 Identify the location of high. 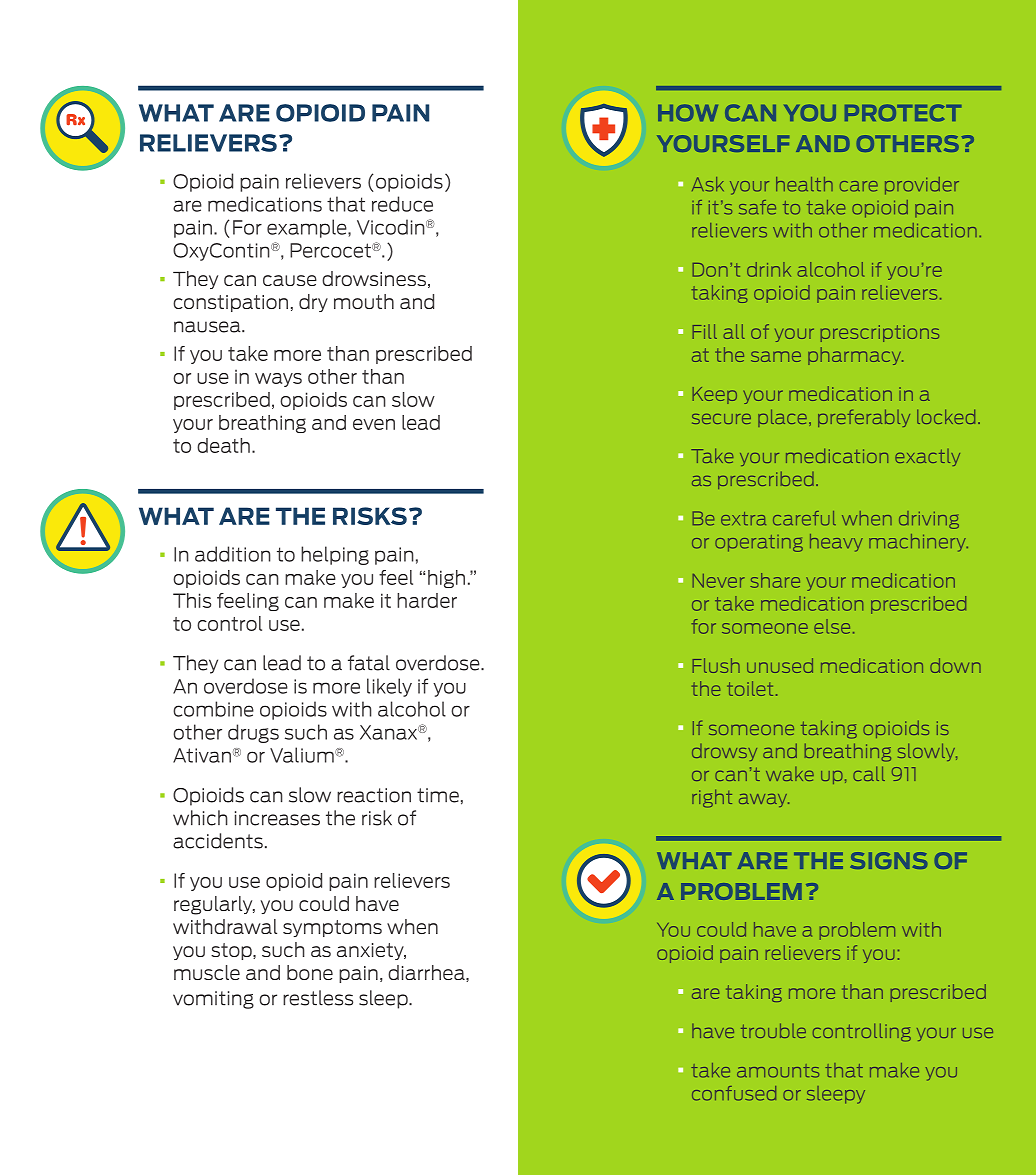
(446, 579).
